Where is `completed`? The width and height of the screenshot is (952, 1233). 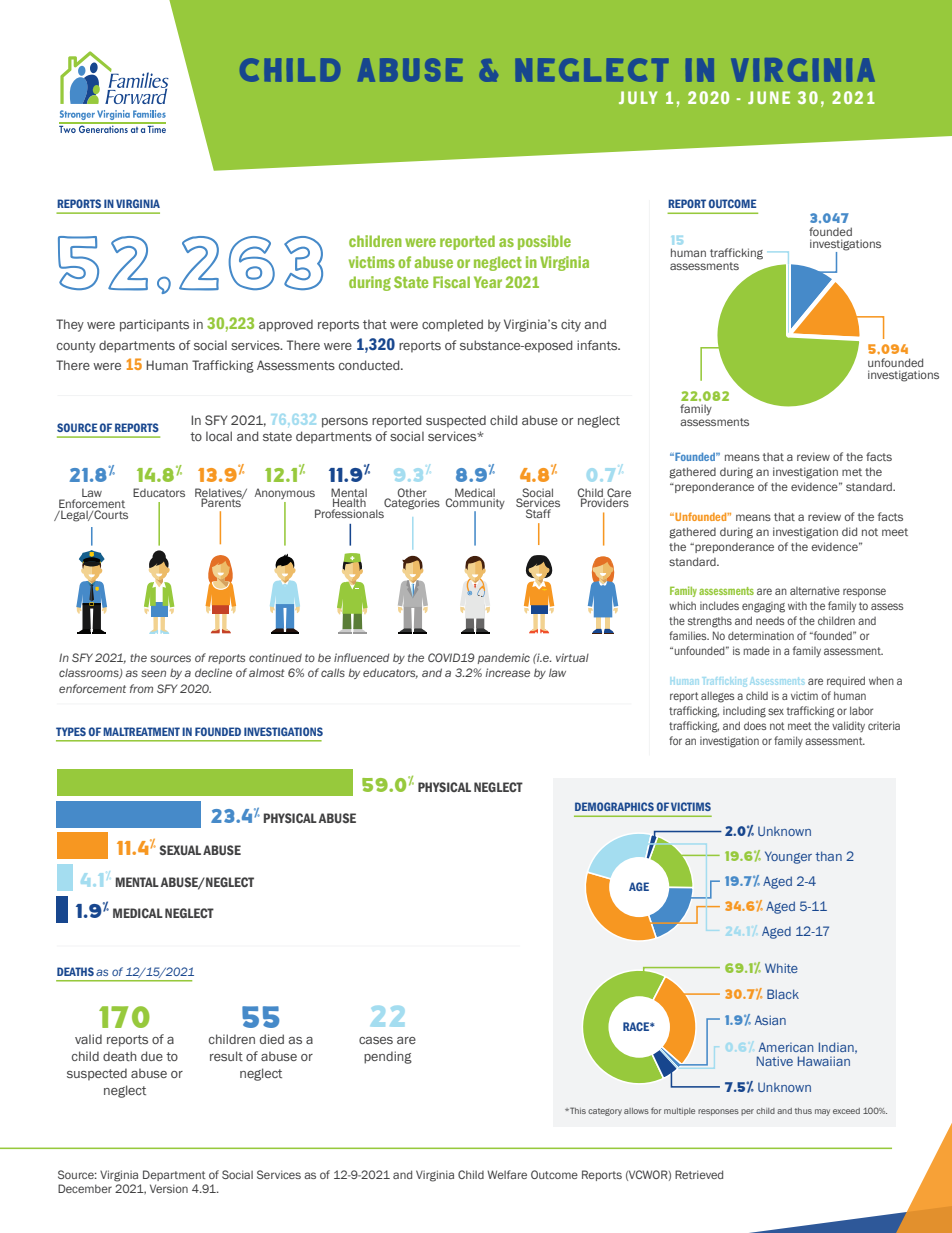
completed is located at coordinates (452, 325).
